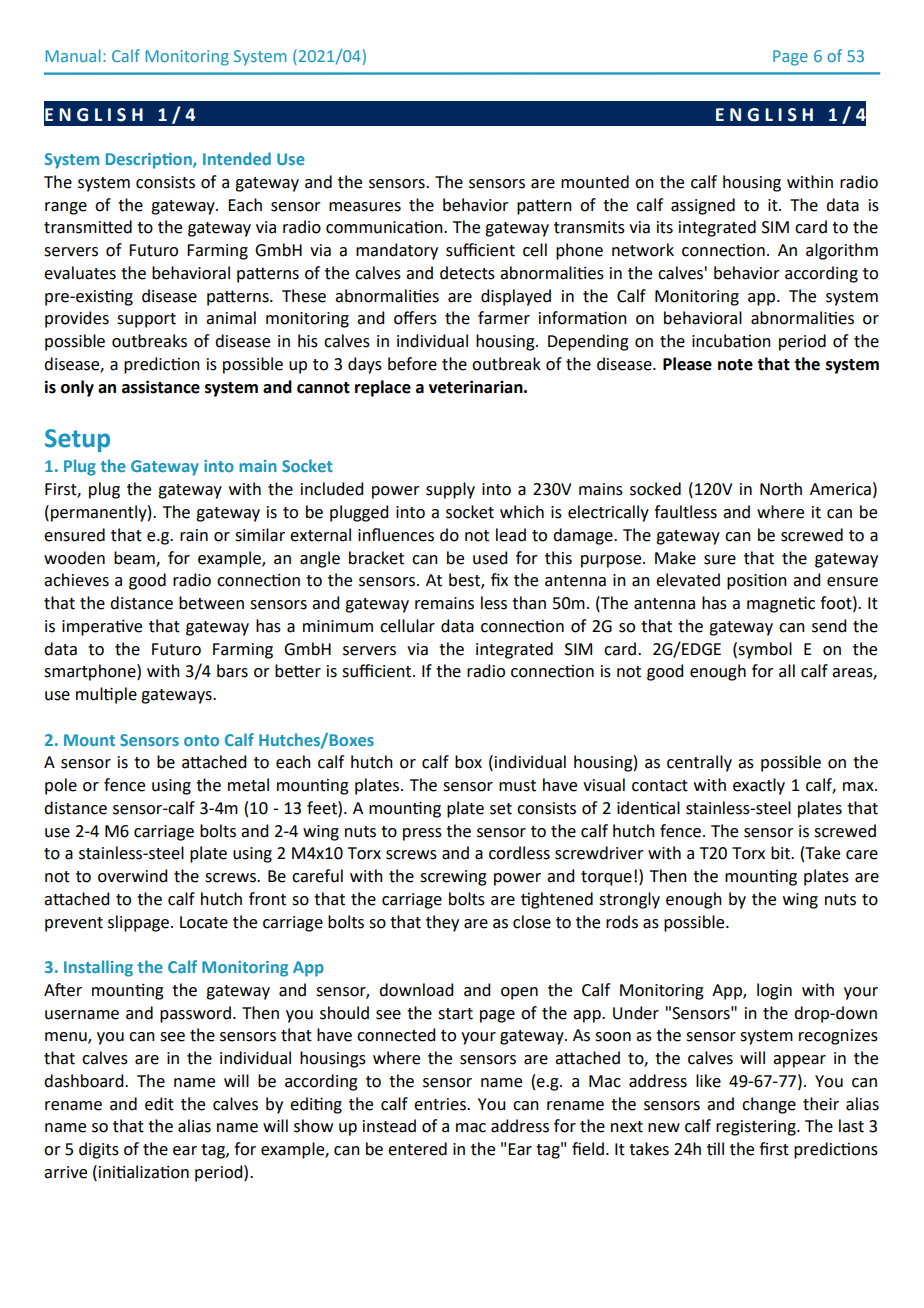 Image resolution: width=924 pixels, height=1308 pixels. I want to click on Locate, so click(204, 922).
